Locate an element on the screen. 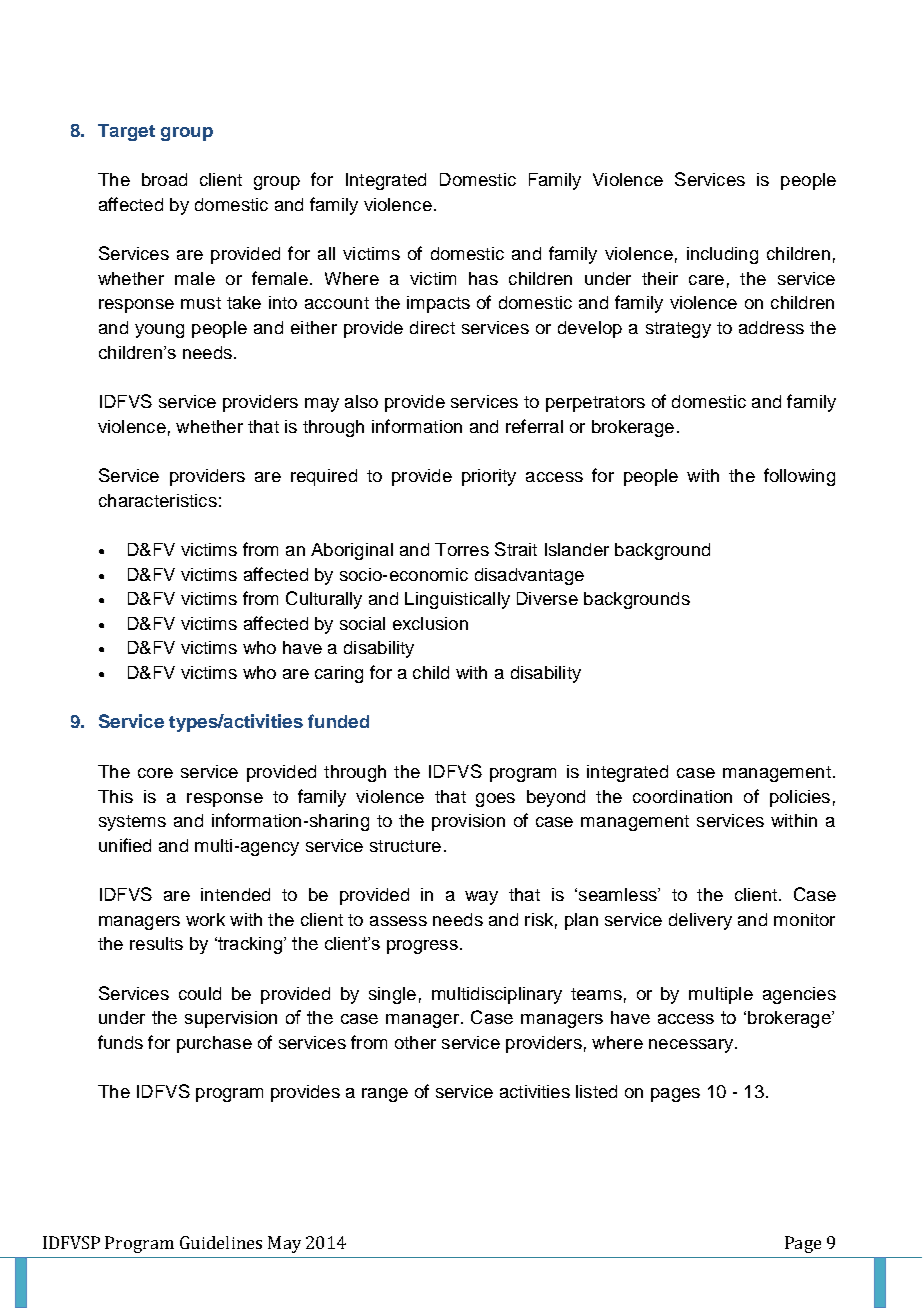 This screenshot has height=1308, width=924. impacts is located at coordinates (438, 304).
